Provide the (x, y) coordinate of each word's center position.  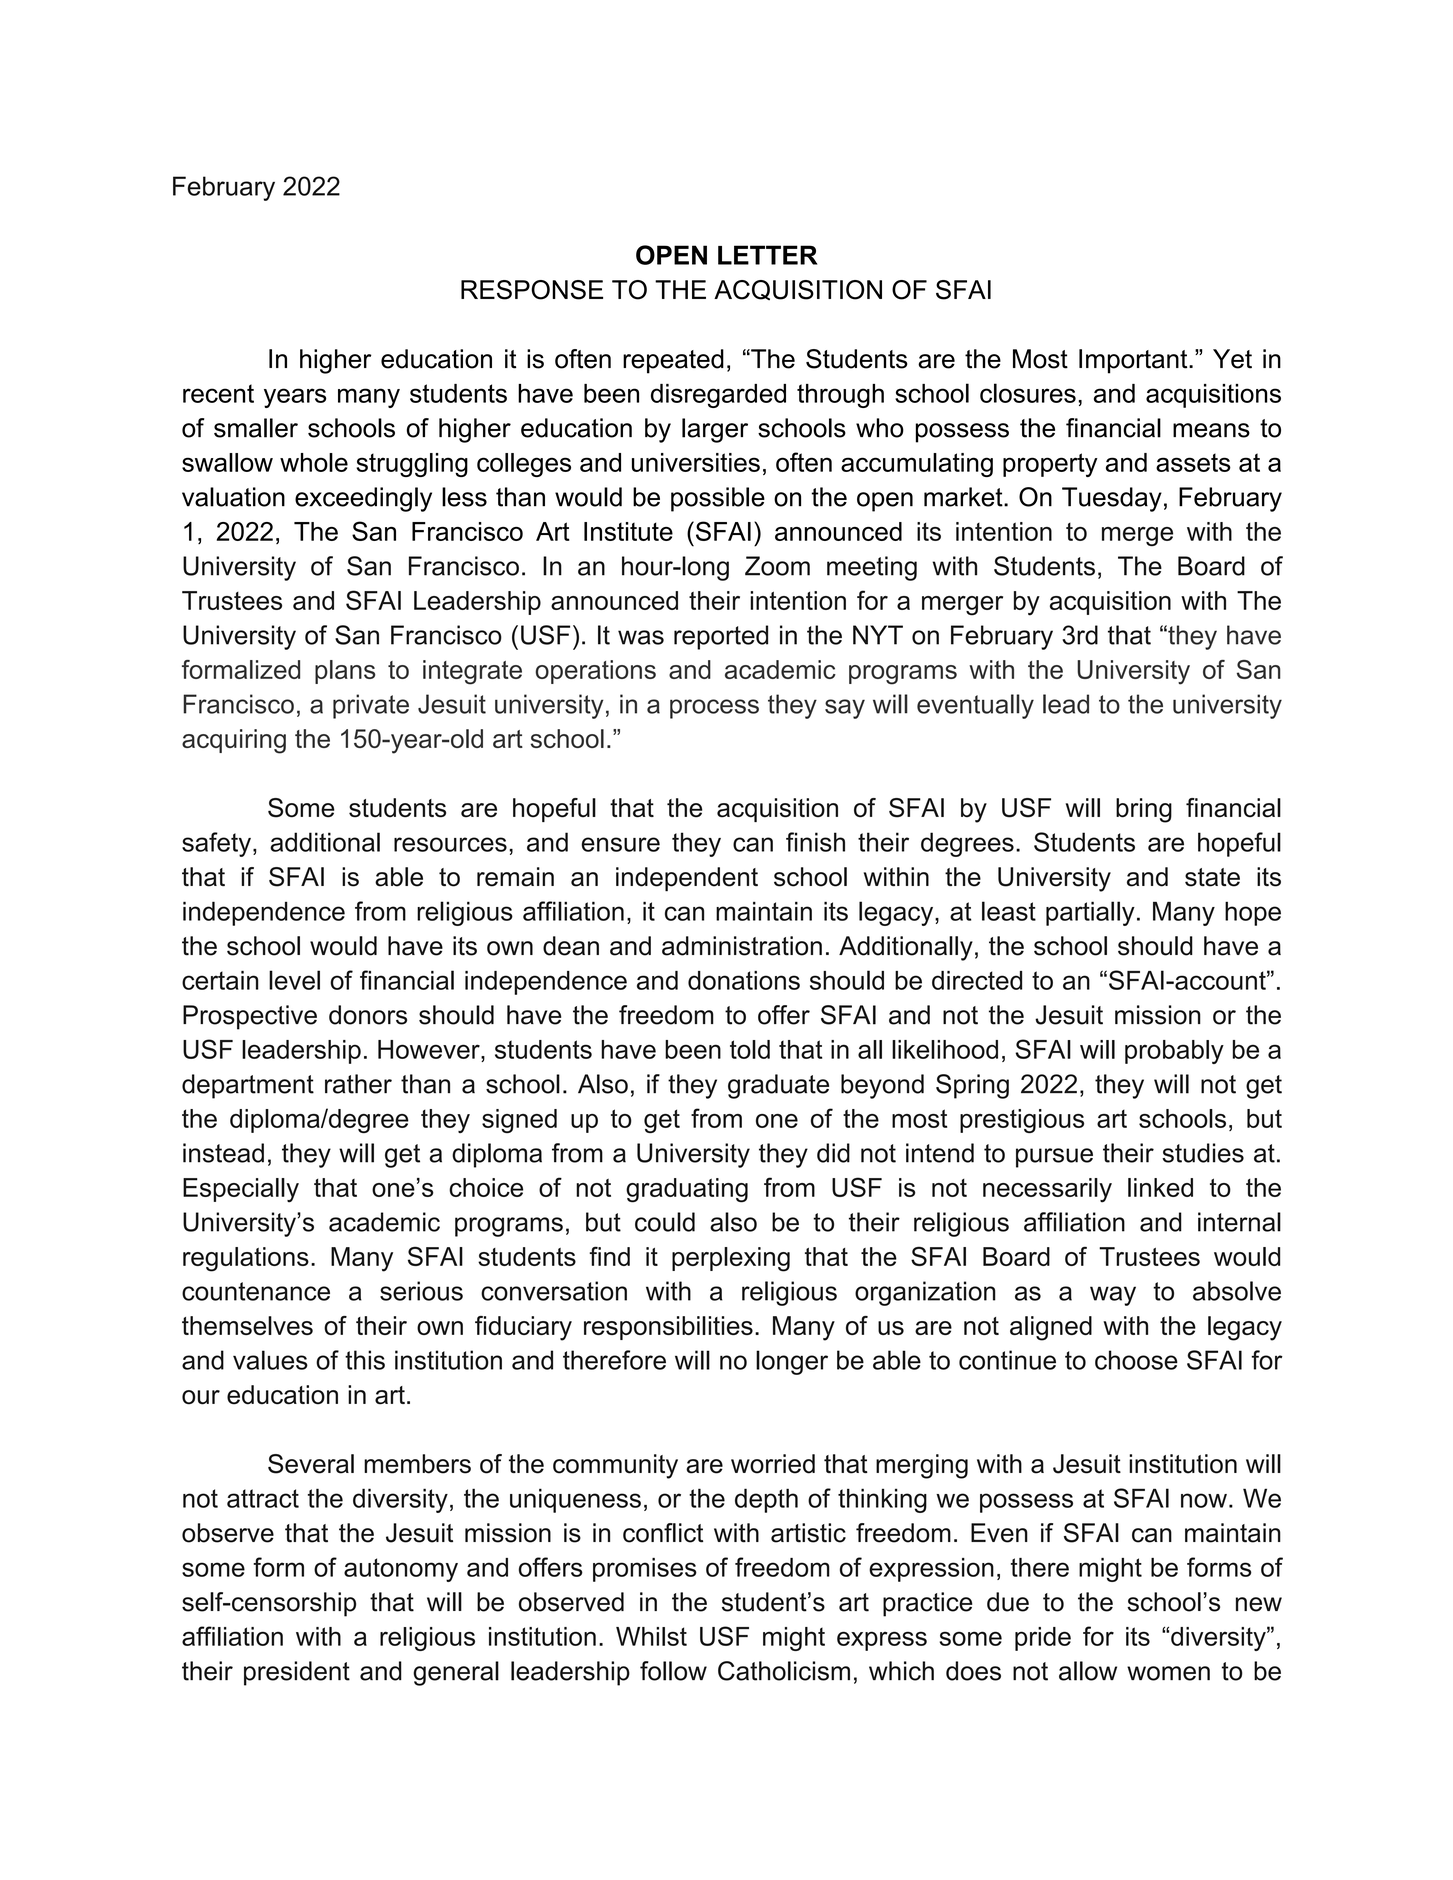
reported (721, 637)
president (297, 1673)
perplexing (731, 1259)
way (1113, 1296)
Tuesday (1112, 499)
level (294, 980)
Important (1134, 361)
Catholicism (784, 1671)
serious (421, 1291)
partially (1090, 913)
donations (744, 980)
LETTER (768, 255)
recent (218, 393)
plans (345, 672)
